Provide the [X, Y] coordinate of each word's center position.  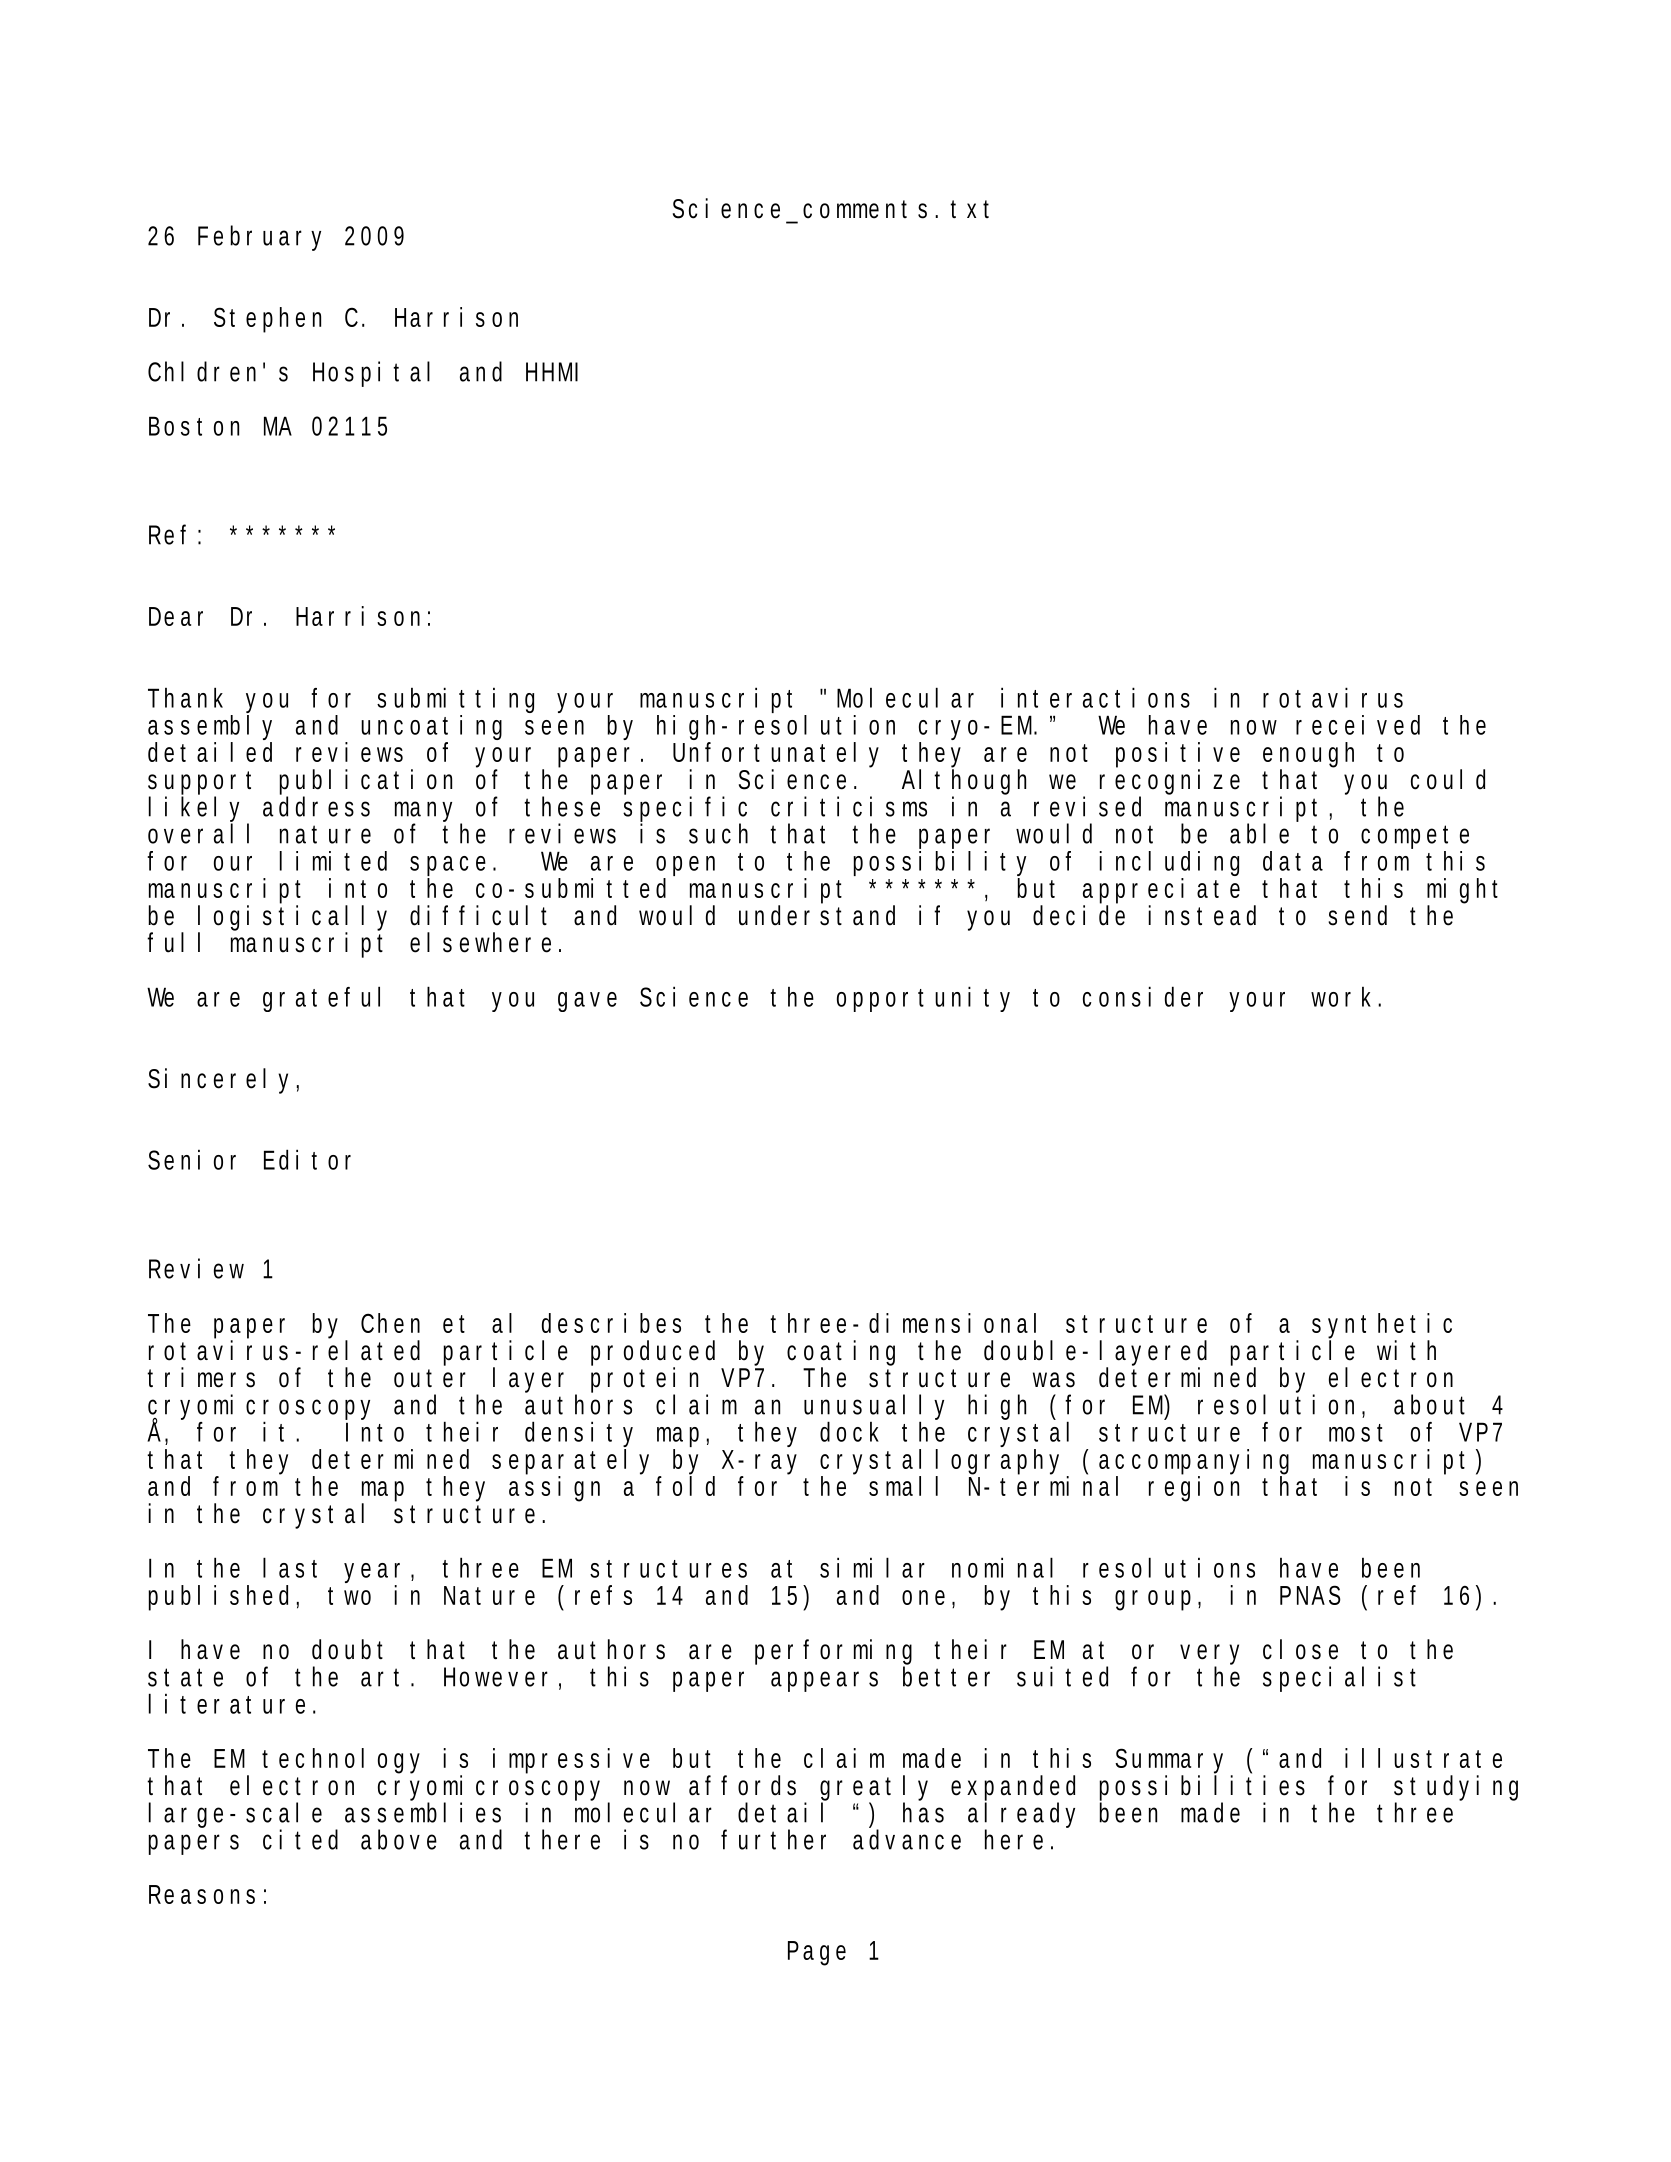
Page [817, 1953]
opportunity [923, 999]
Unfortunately [776, 756]
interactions [1095, 697]
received [1358, 725]
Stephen [267, 320]
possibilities [1202, 1788]
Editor [307, 1159]
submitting [455, 701]
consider [1143, 996]
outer [430, 1378]
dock [849, 1431]
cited [300, 1839]
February [259, 238]
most [1356, 1433]
